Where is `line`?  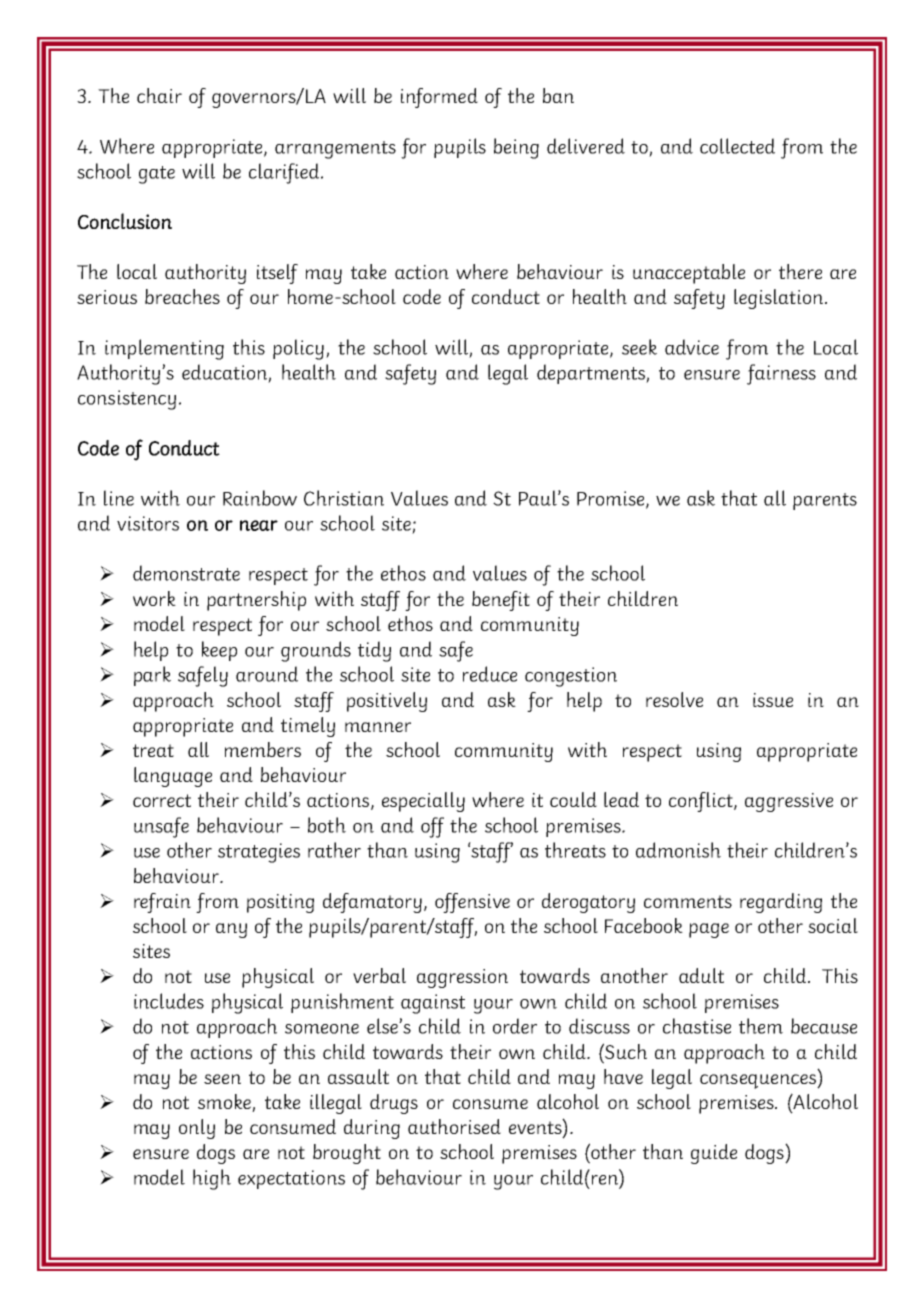
line is located at coordinates (119, 498).
